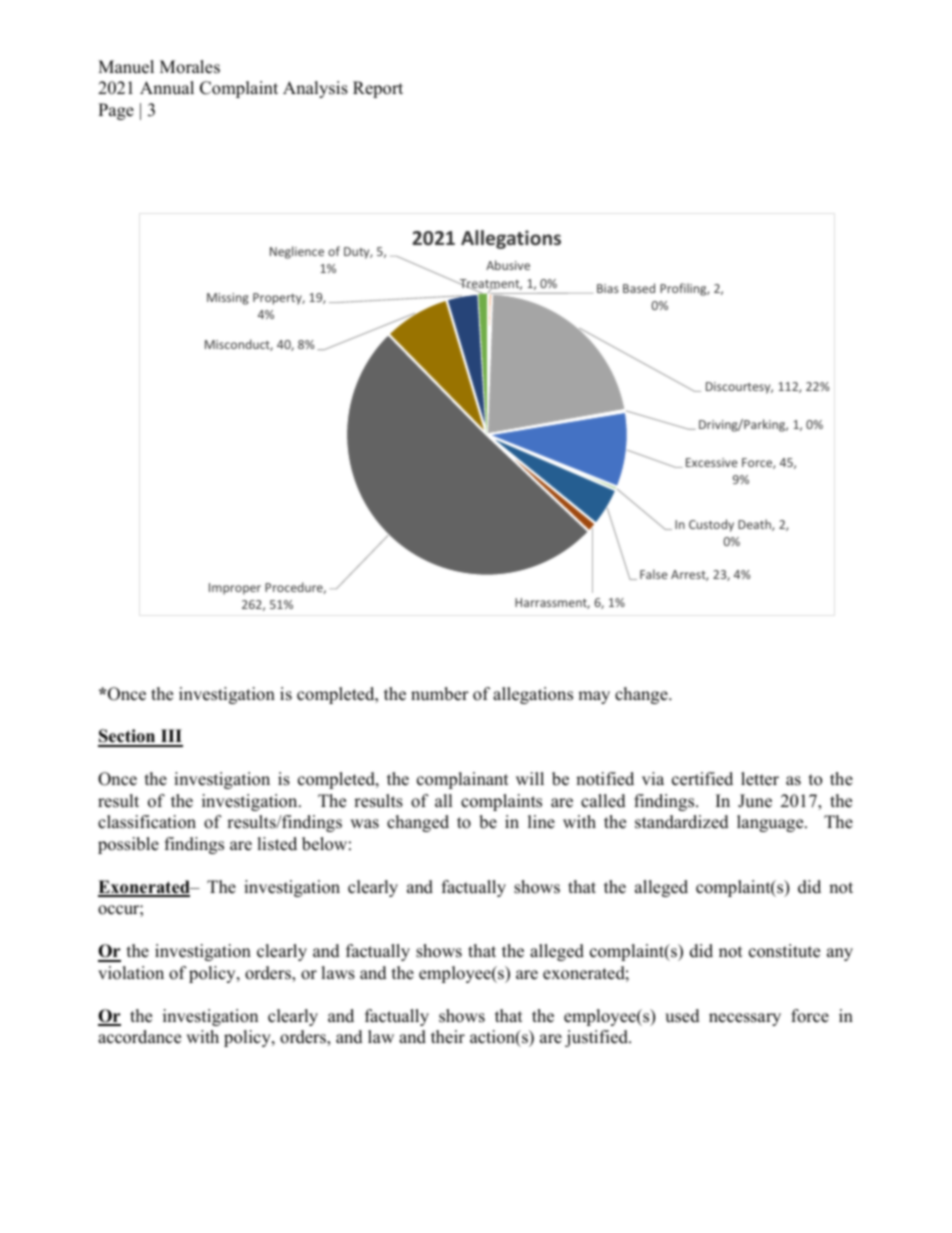 This image has height=1233, width=952. Describe the element at coordinates (128, 737) in the image. I see `Section` at that location.
